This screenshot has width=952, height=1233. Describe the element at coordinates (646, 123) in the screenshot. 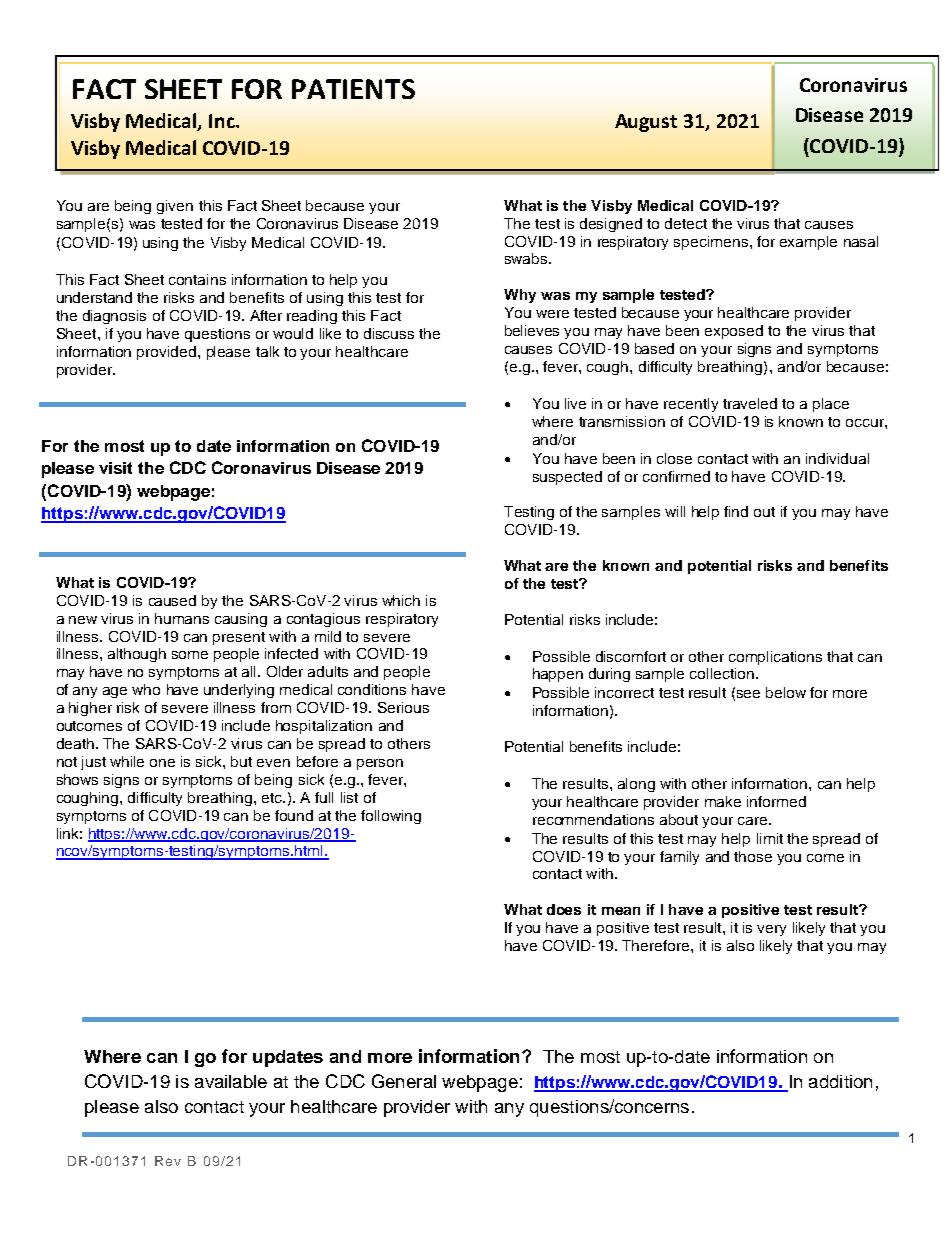

I see `August` at that location.
